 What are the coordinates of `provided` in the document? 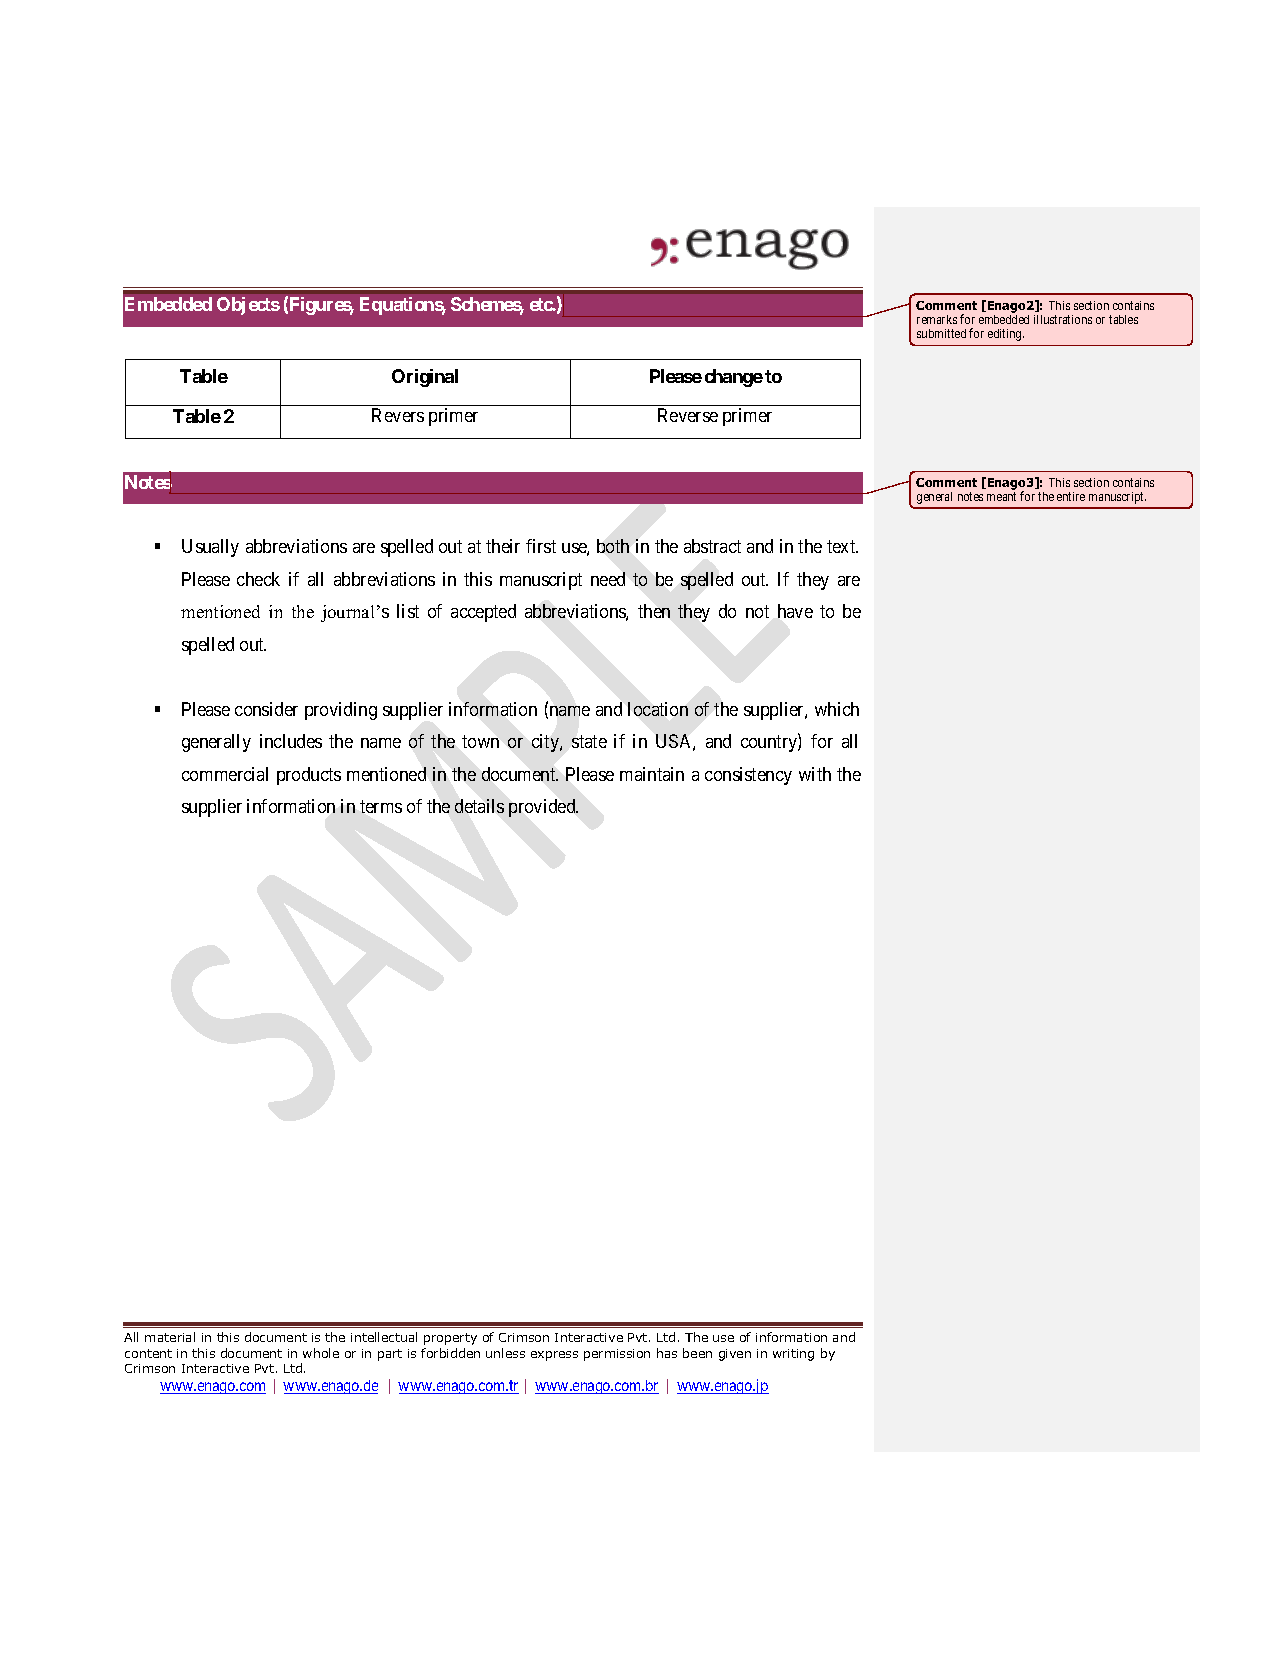 It's located at (543, 808).
